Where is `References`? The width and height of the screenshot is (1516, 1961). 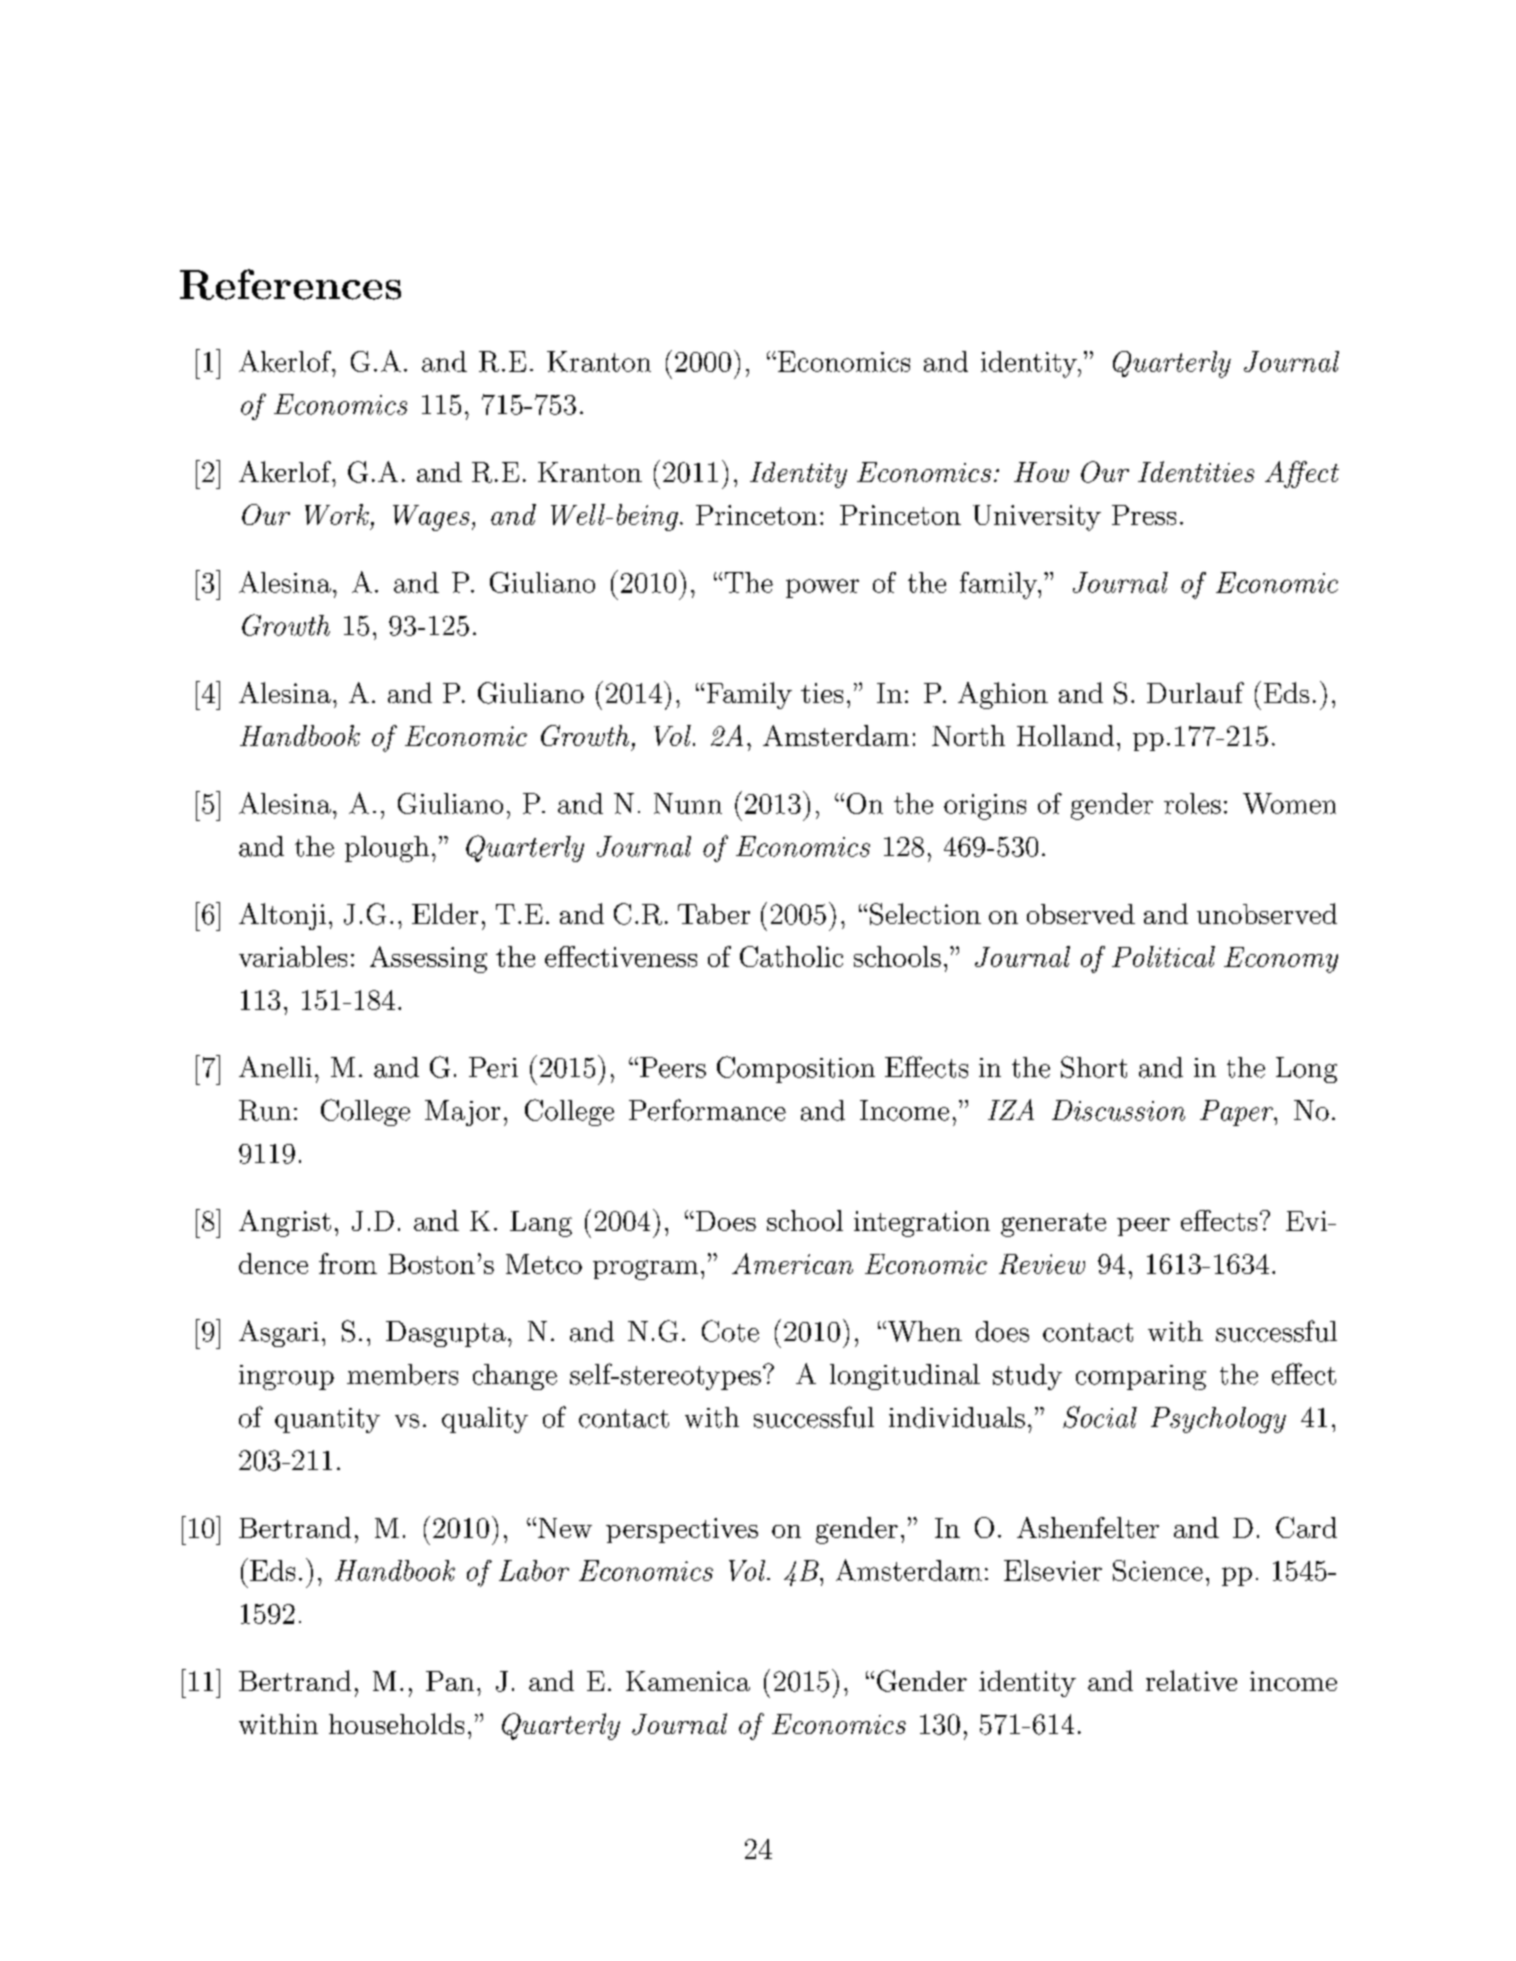 References is located at coordinates (290, 284).
